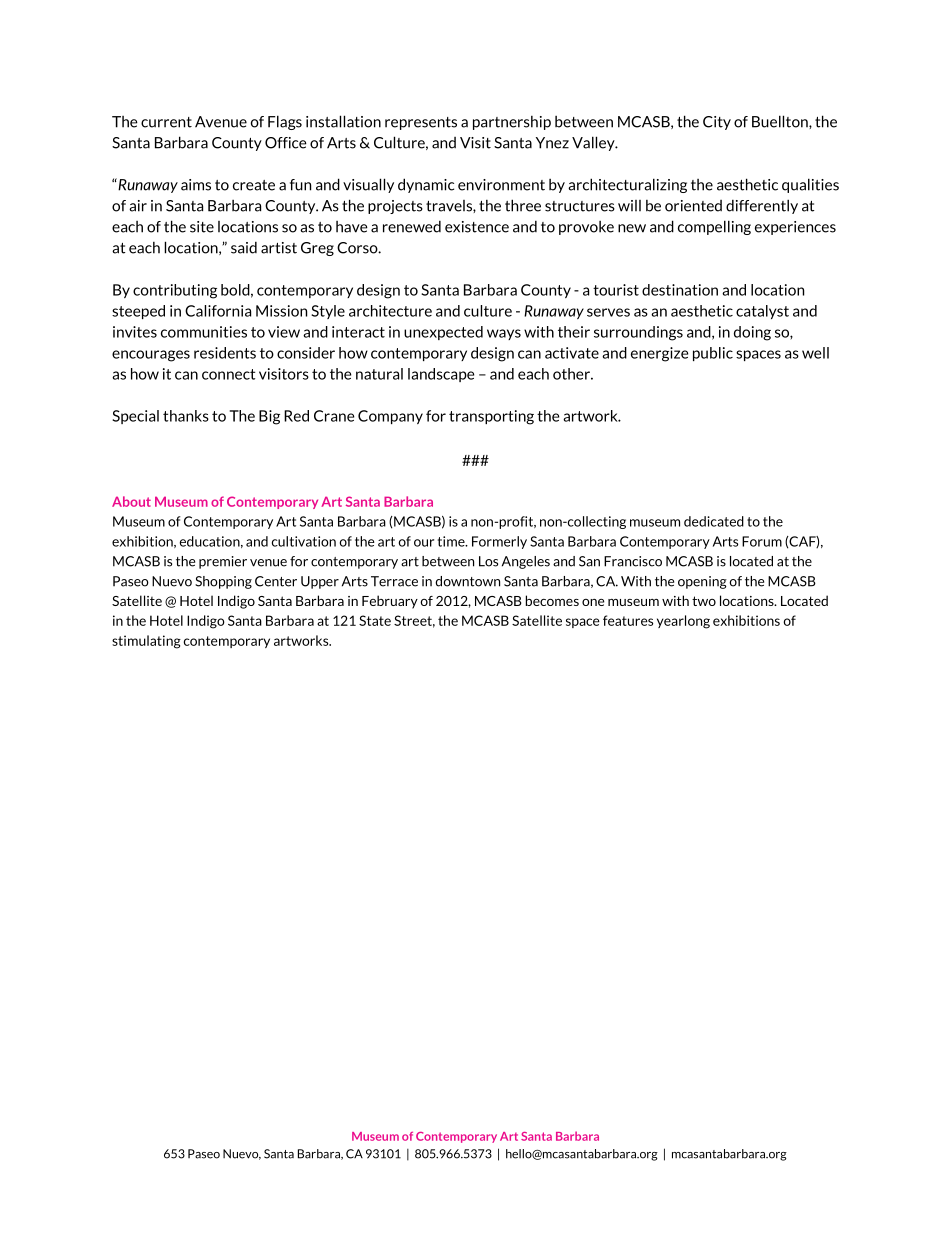 This image has width=952, height=1233. I want to click on compelling, so click(714, 227).
